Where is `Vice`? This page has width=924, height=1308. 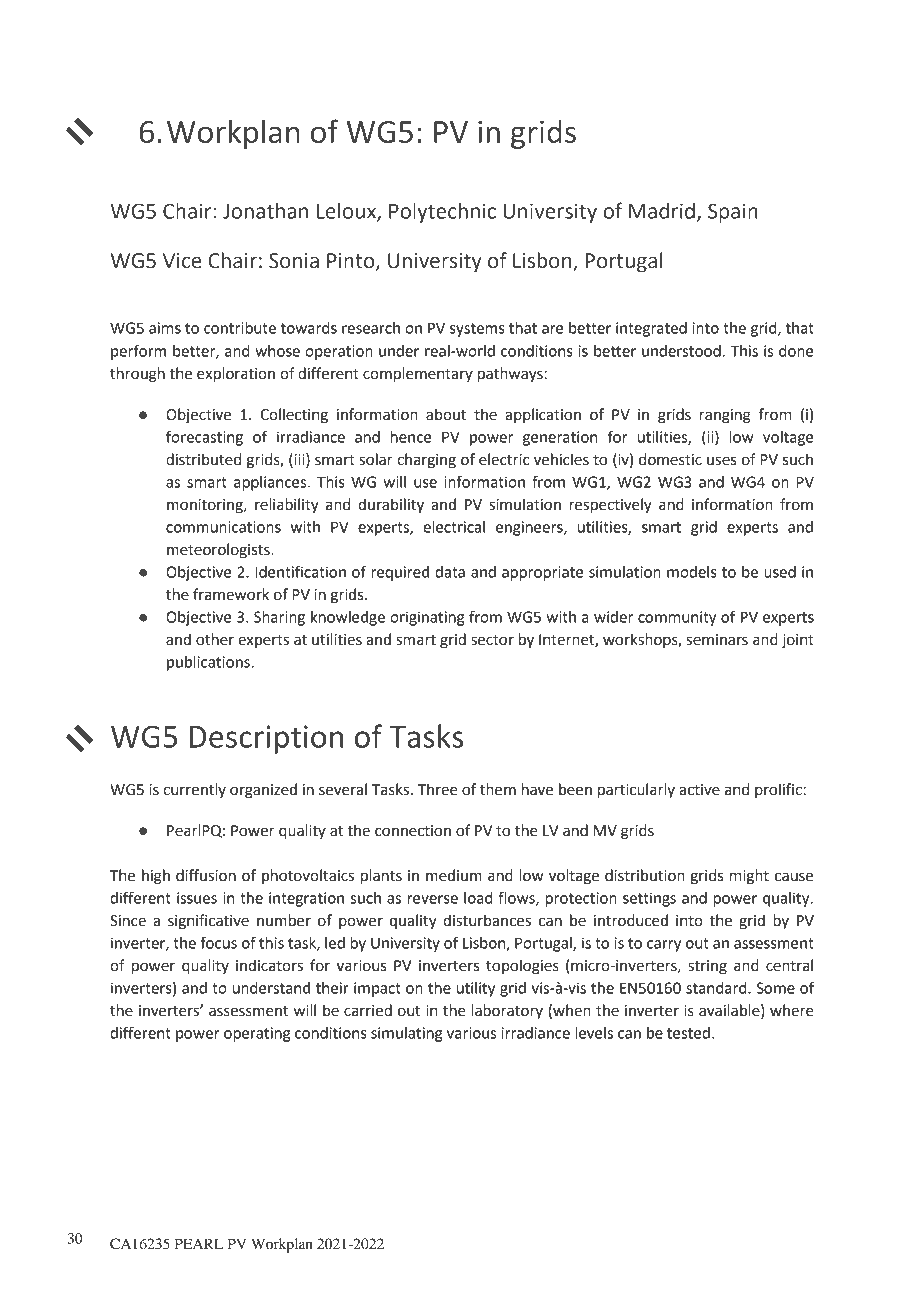
Vice is located at coordinates (182, 261).
